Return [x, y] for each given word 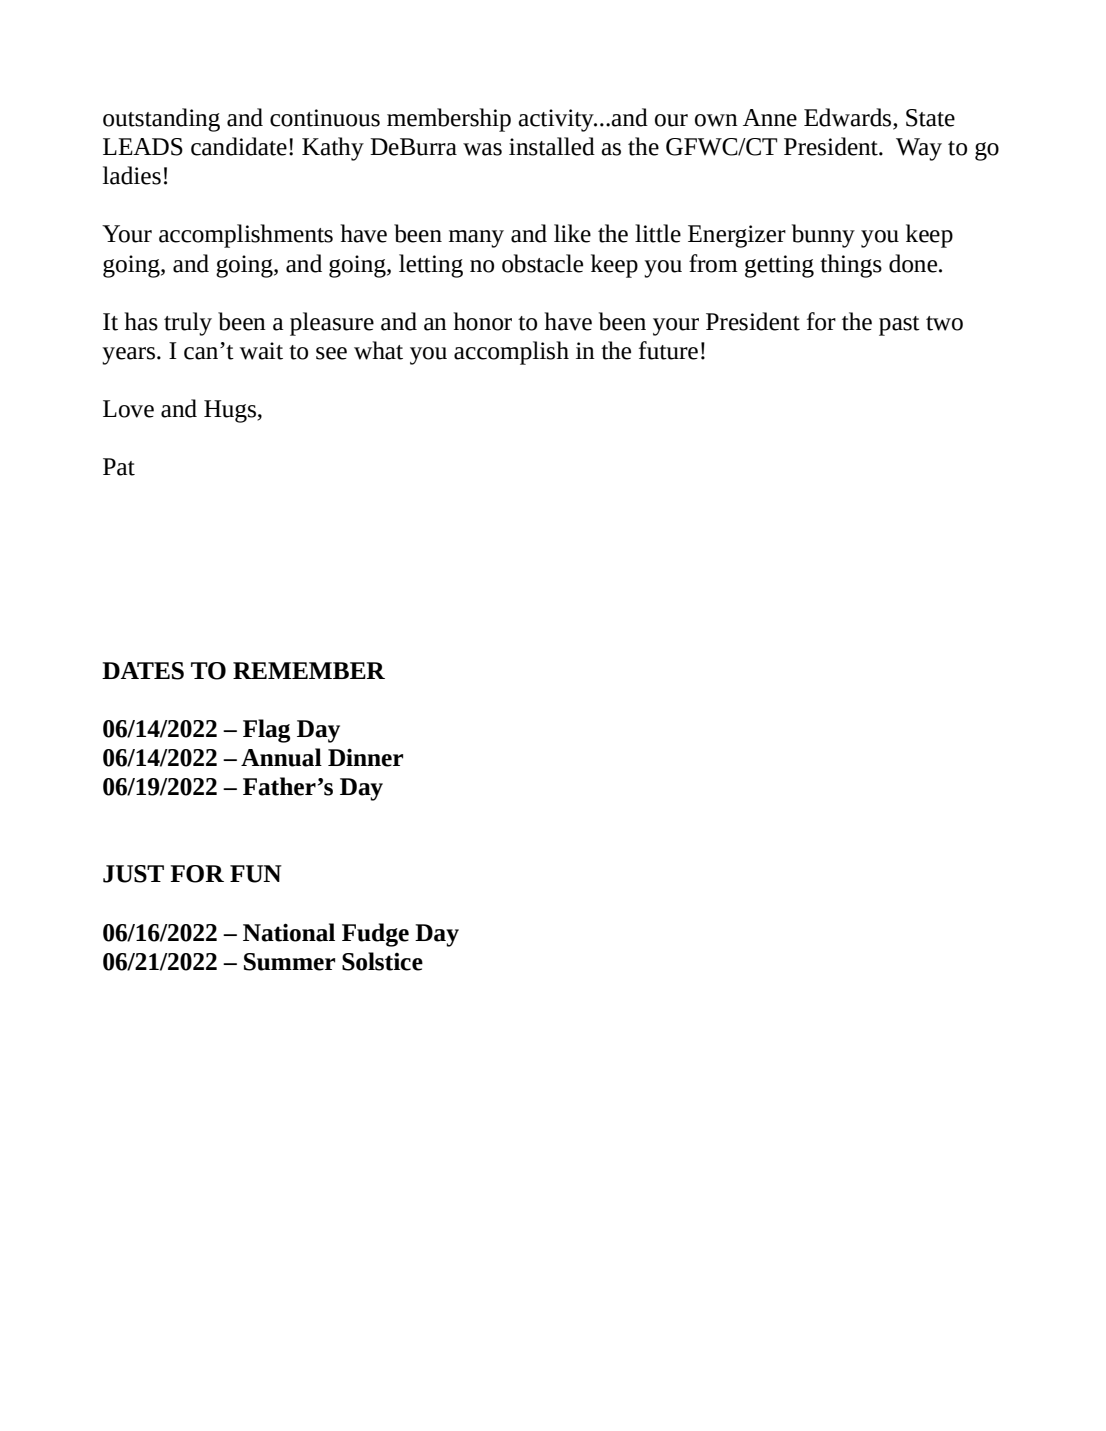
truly [188, 324]
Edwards [849, 118]
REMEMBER [309, 670]
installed [552, 146]
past [899, 326]
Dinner [365, 757]
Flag [266, 731]
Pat [119, 467]
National [289, 932]
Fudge [375, 935]
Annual [281, 757]
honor [482, 321]
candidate [239, 146]
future [668, 350]
